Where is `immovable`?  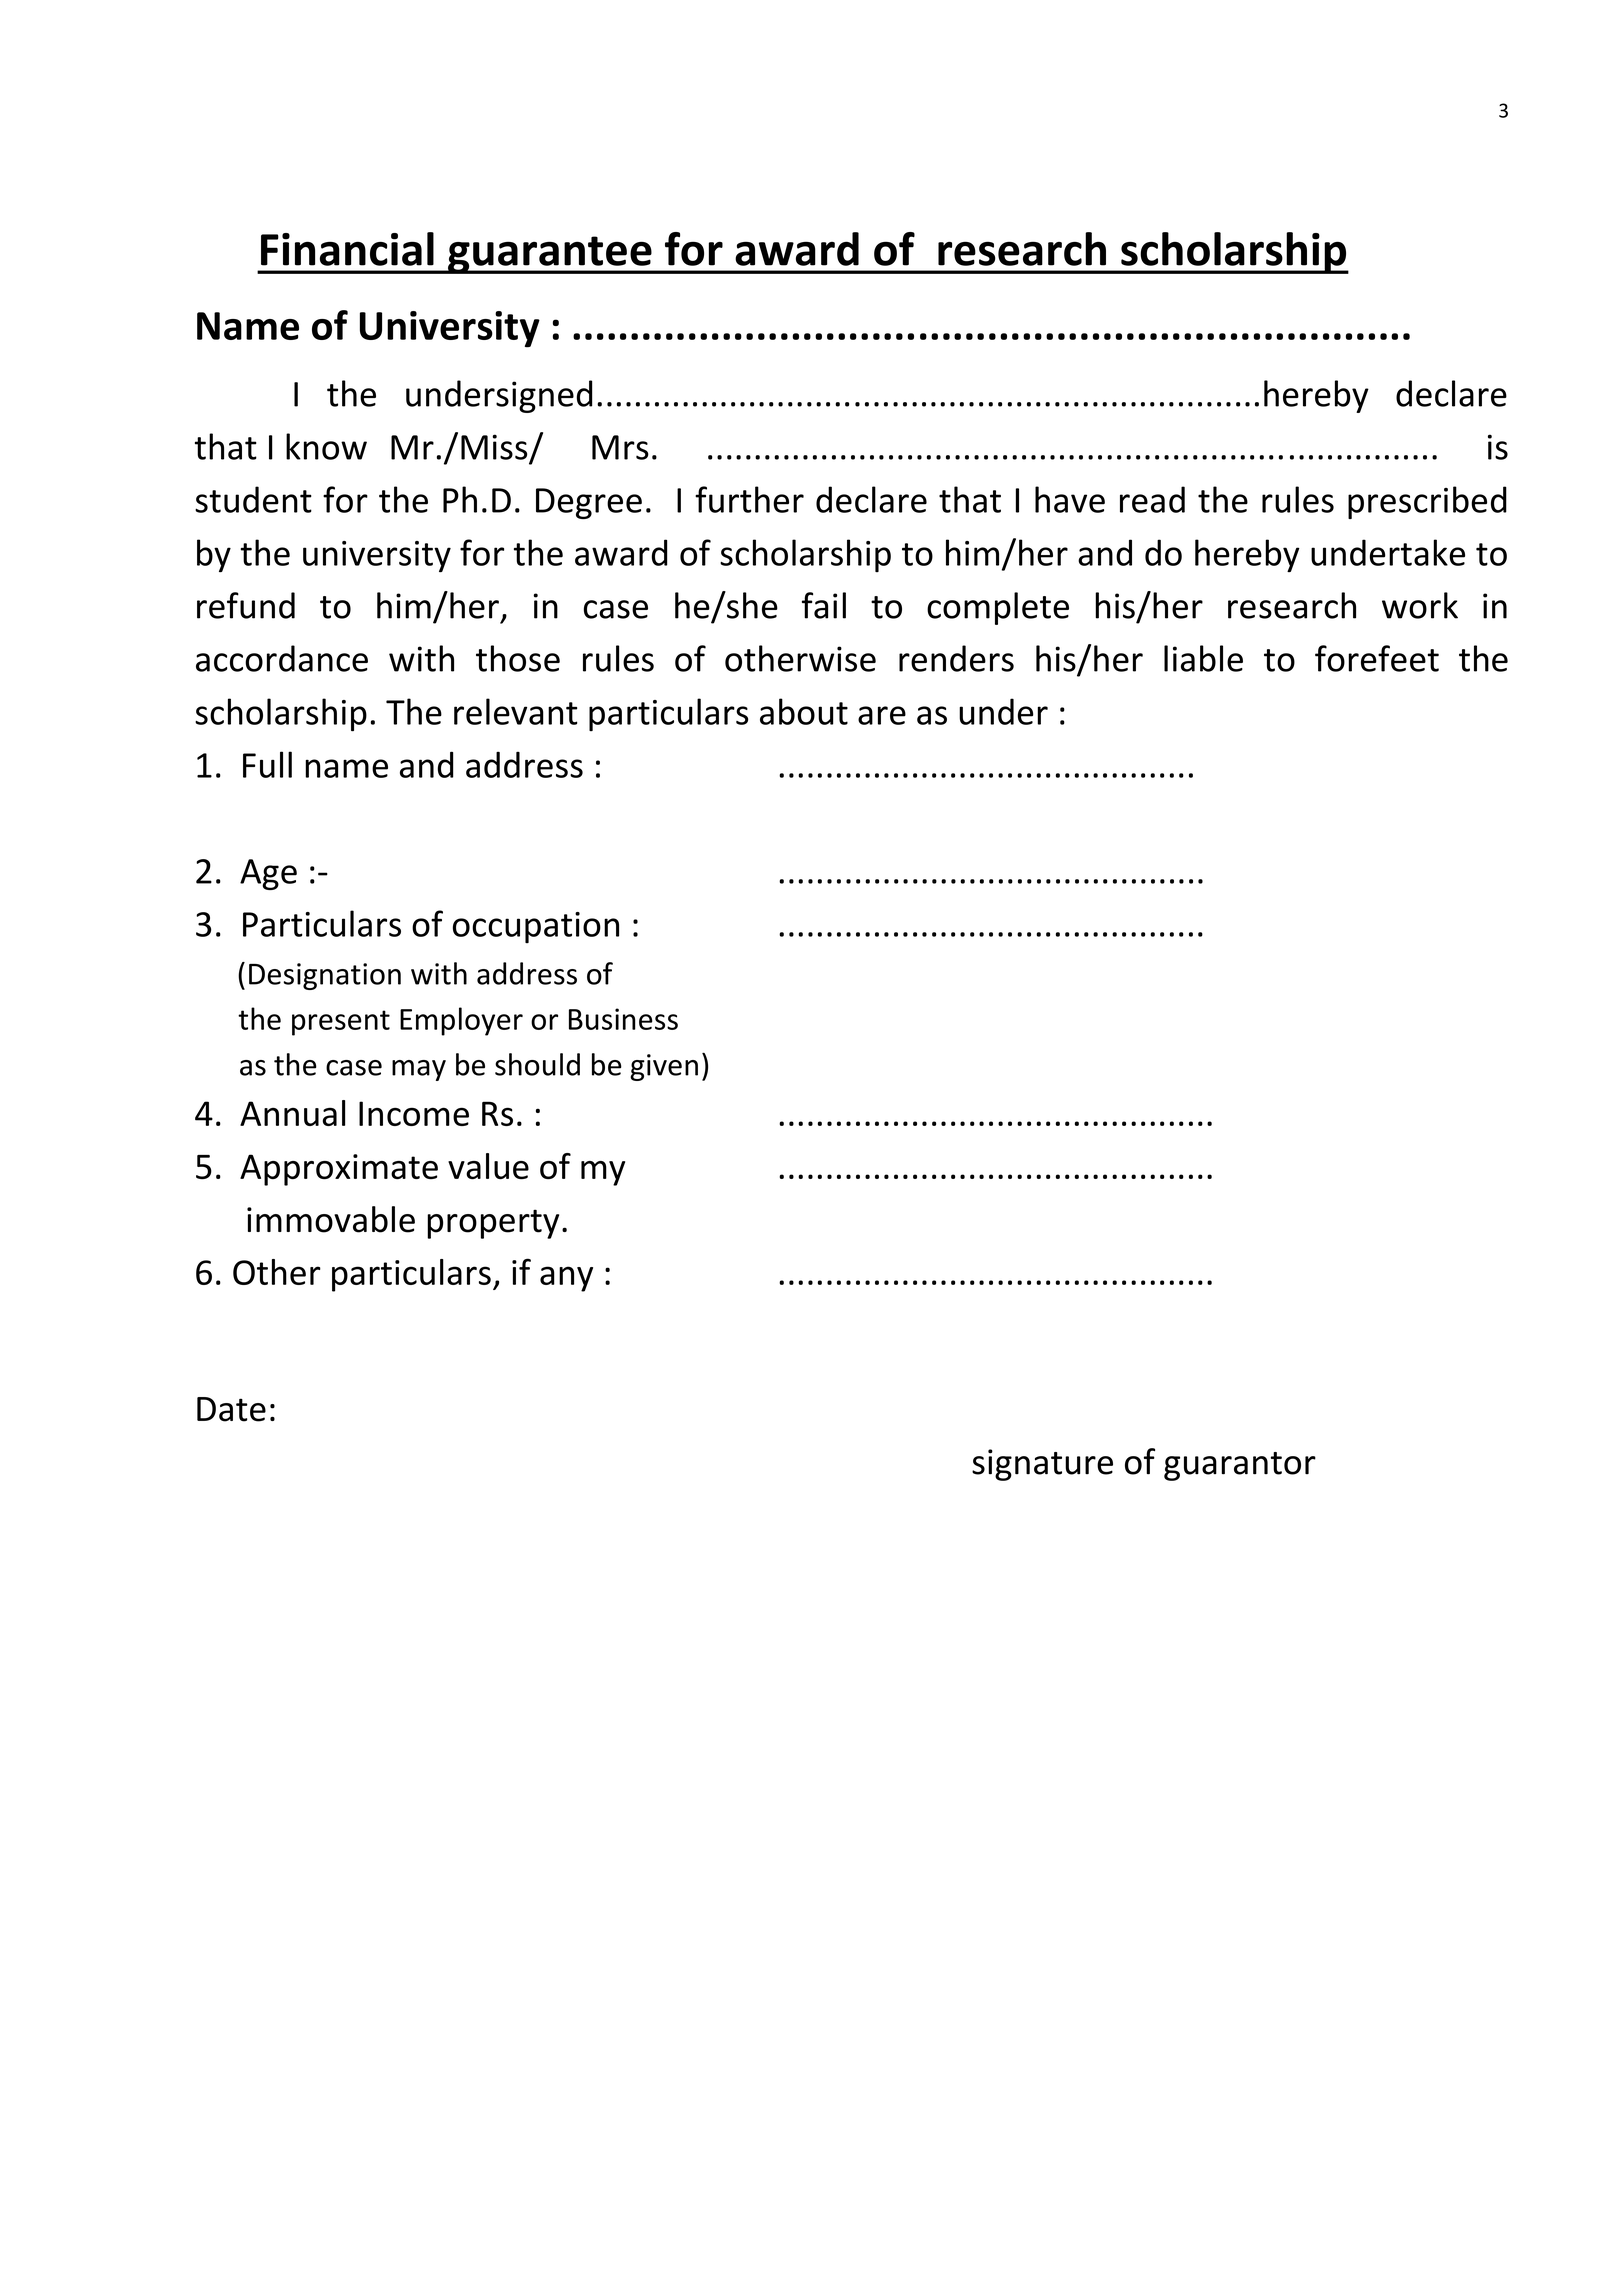
immovable is located at coordinates (331, 1219).
